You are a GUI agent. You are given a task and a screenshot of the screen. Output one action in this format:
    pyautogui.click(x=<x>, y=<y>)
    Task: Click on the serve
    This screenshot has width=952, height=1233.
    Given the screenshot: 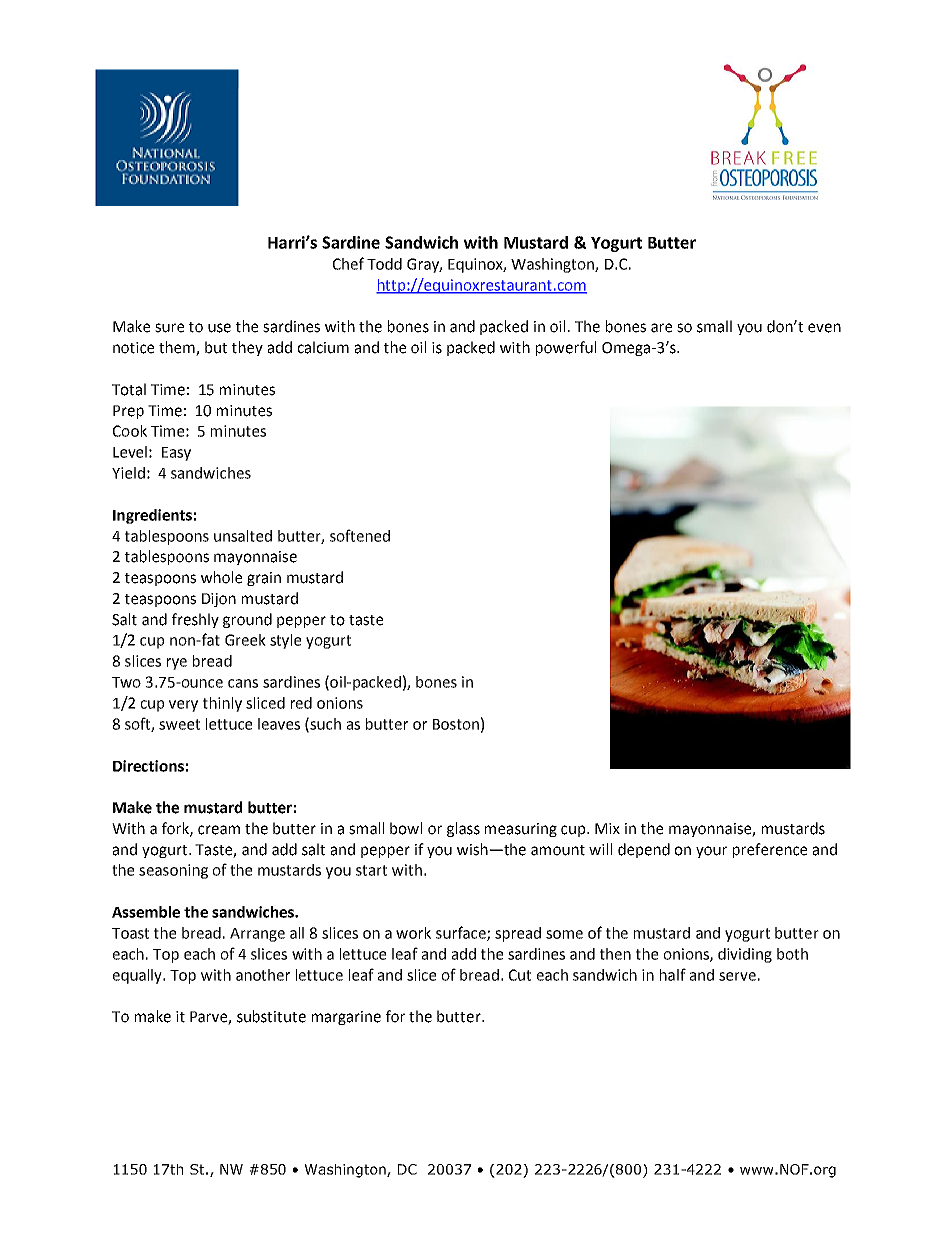 What is the action you would take?
    pyautogui.click(x=737, y=976)
